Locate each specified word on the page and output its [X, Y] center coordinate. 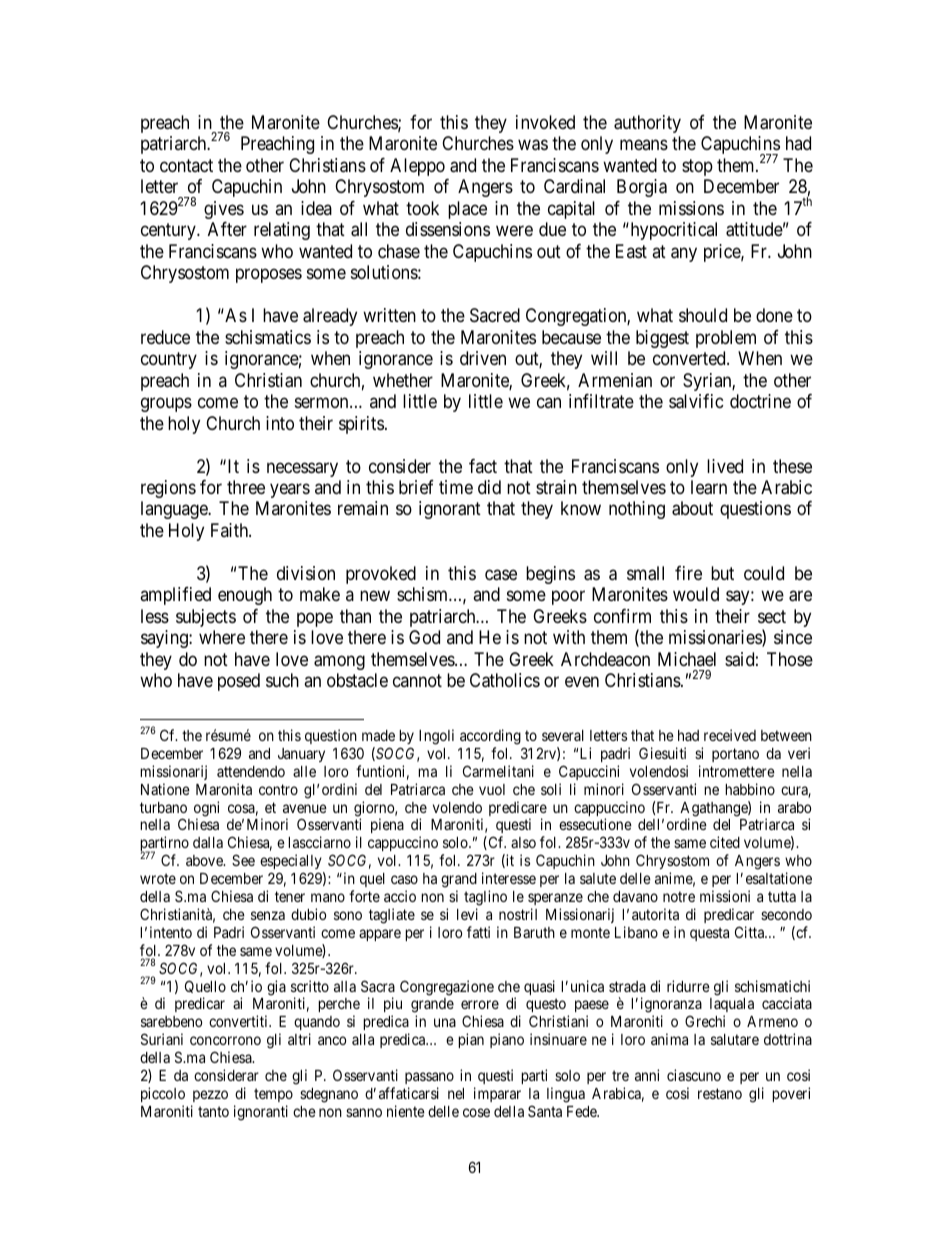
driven [483, 358]
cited [725, 842]
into [280, 423]
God [424, 637]
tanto [213, 1111]
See [243, 860]
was [533, 145]
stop [697, 167]
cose [476, 1112]
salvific [696, 401]
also [523, 842]
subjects [206, 618]
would [696, 594]
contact [186, 165]
